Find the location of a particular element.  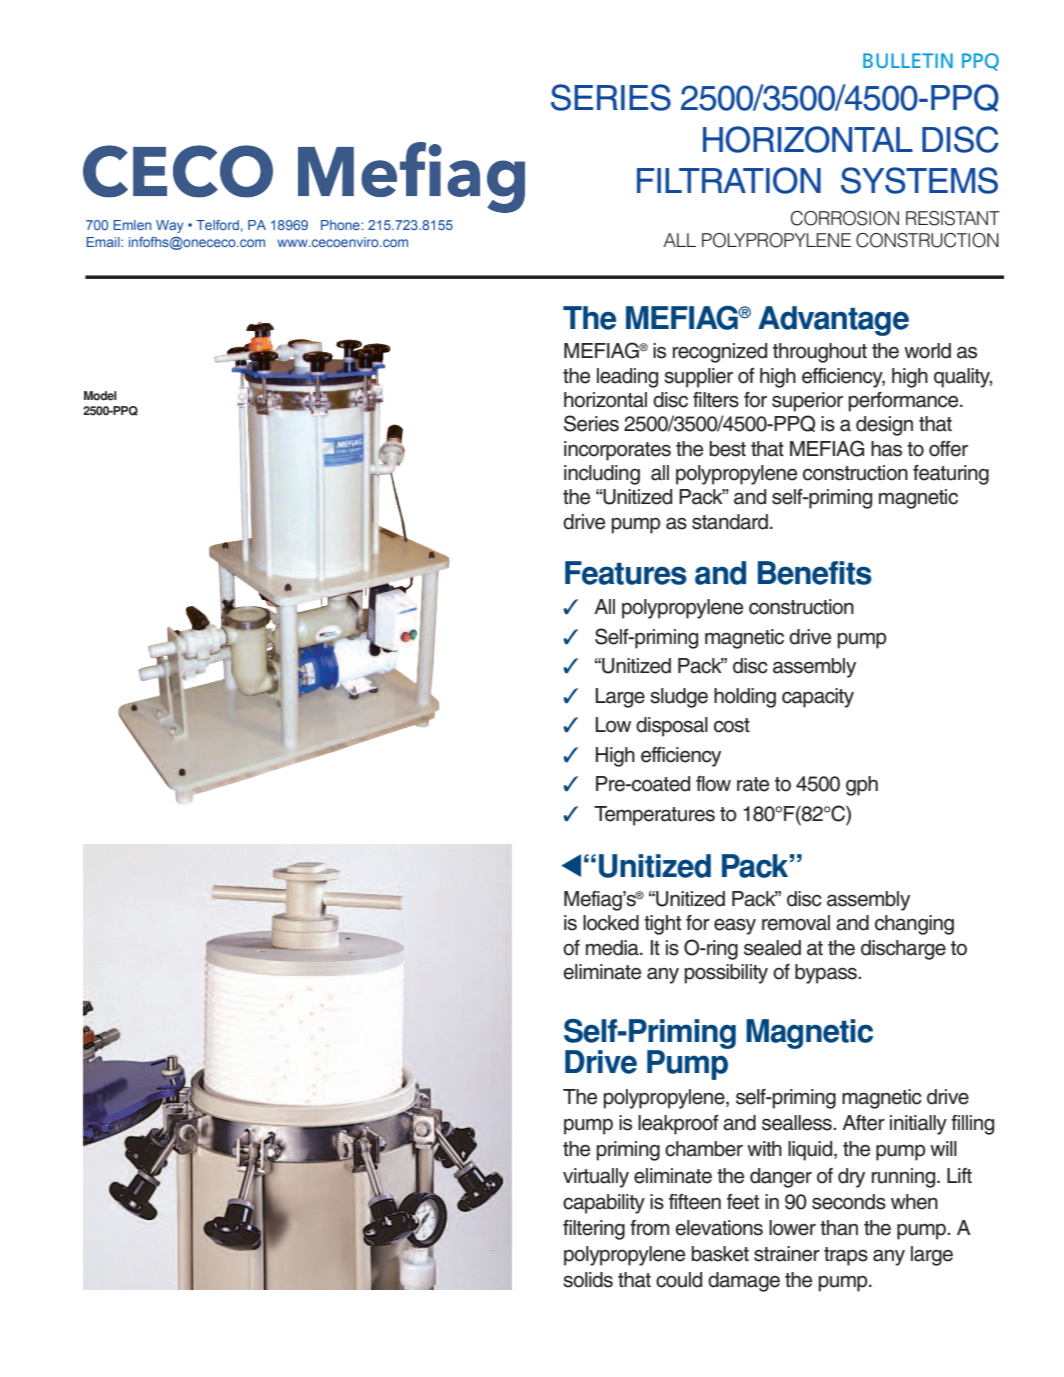

Benefits is located at coordinates (815, 573).
